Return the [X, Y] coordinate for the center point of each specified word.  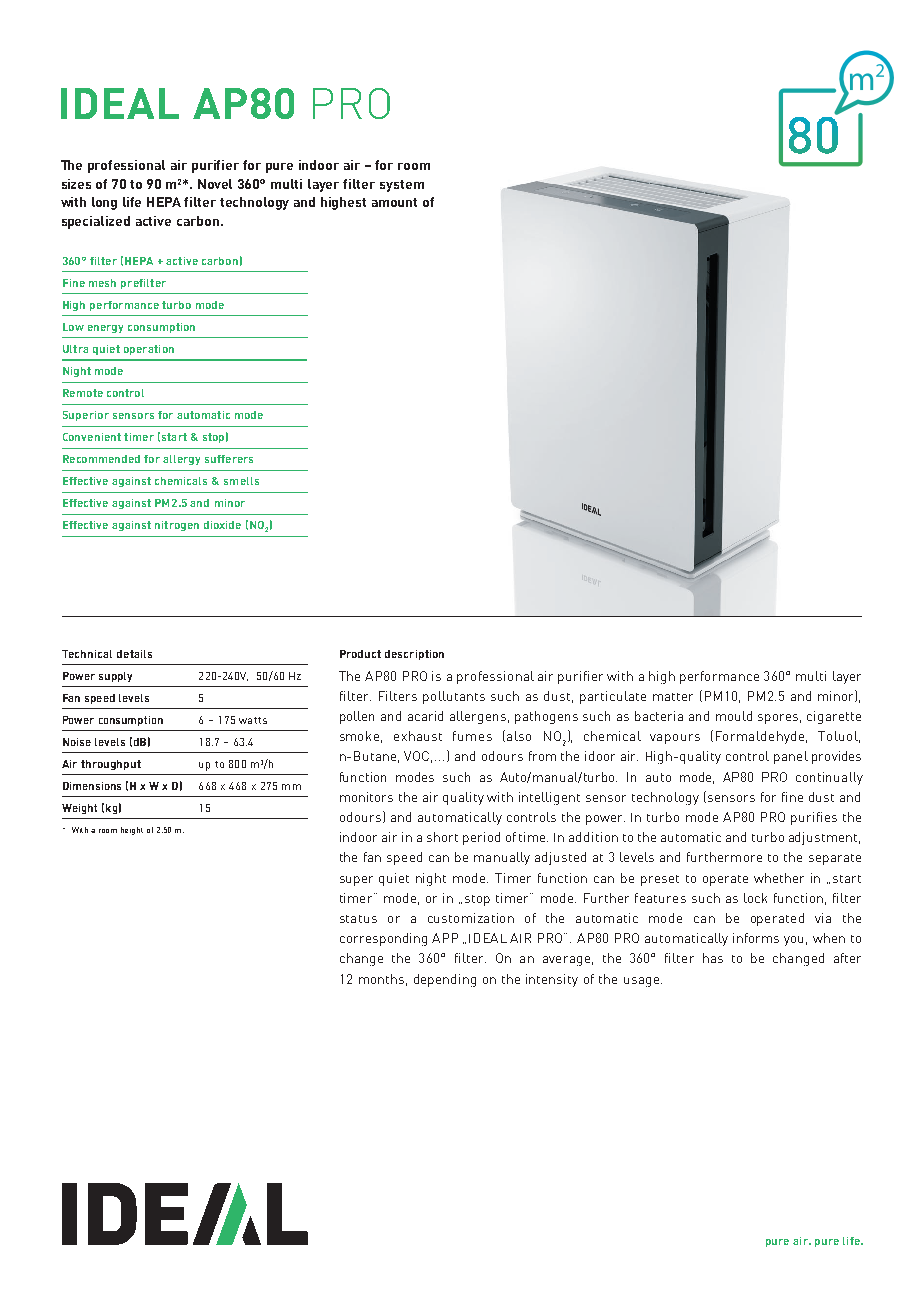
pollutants [454, 697]
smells [241, 481]
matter [673, 697]
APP [445, 938]
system [402, 186]
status [358, 919]
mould [734, 716]
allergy [181, 460]
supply [115, 677]
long [104, 203]
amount [394, 202]
